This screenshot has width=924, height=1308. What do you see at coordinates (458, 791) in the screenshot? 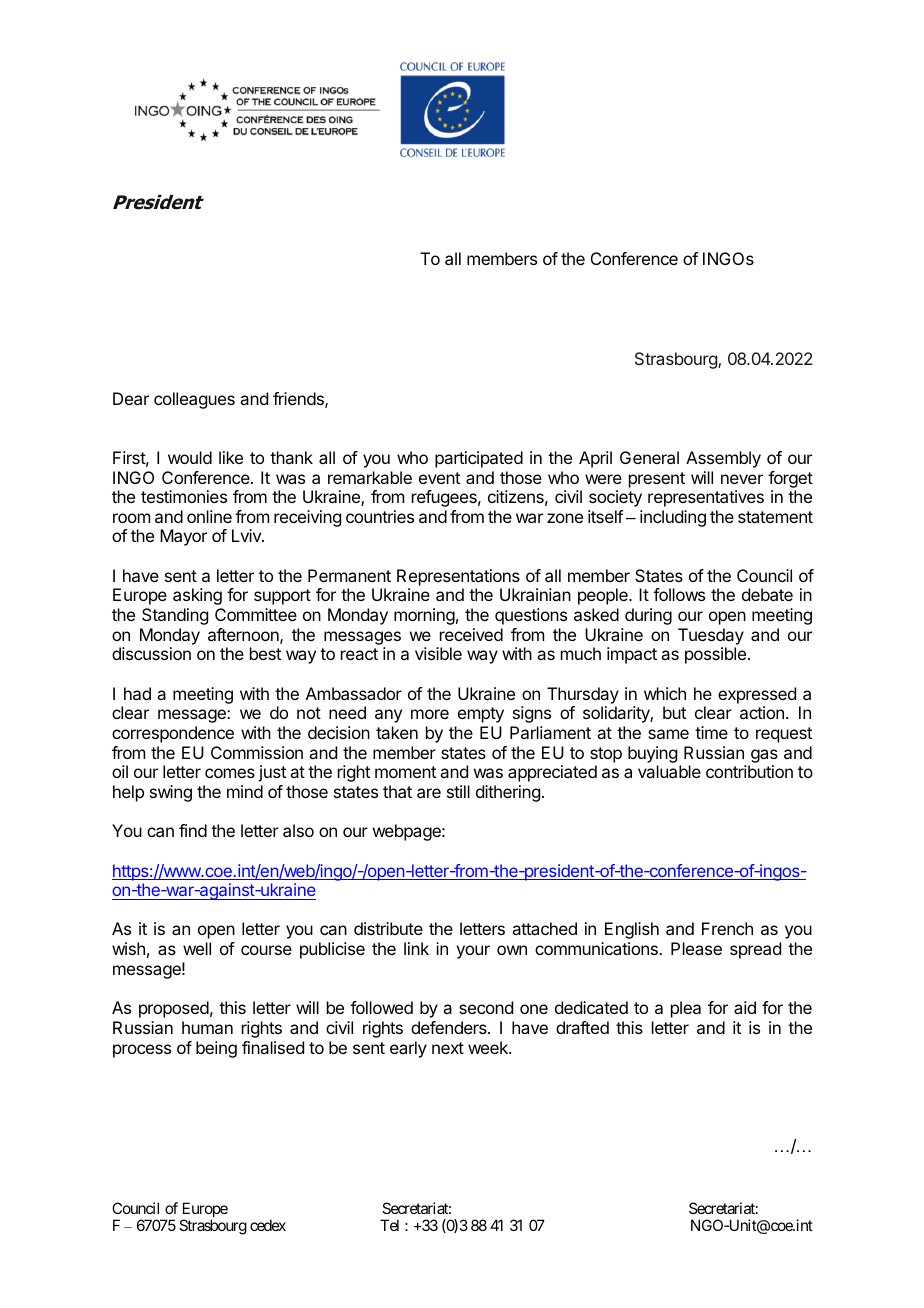
I see `still` at bounding box center [458, 791].
